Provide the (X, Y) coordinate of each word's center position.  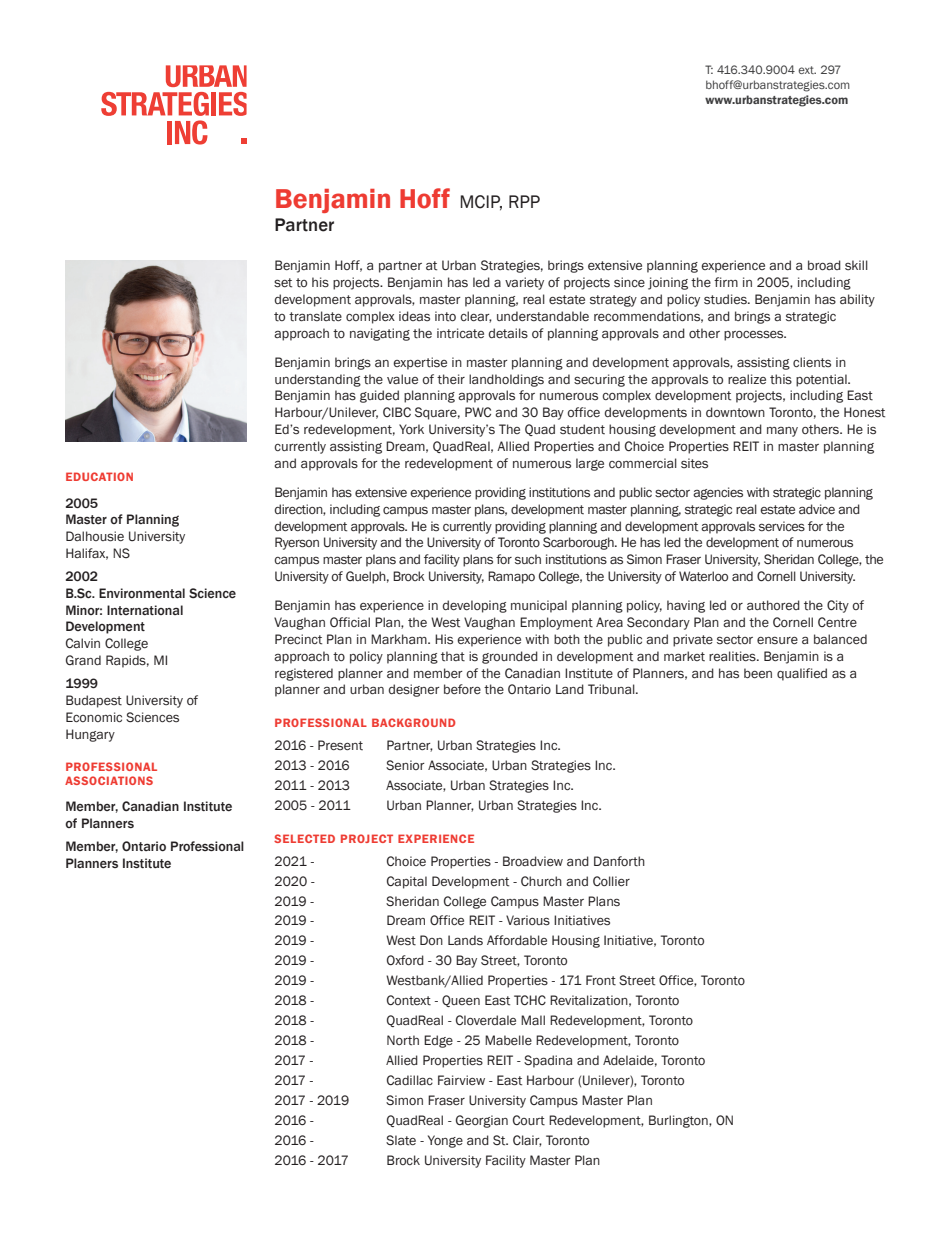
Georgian (482, 1121)
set (283, 283)
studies (726, 299)
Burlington (679, 1121)
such (528, 559)
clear (476, 317)
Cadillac (410, 1080)
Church (541, 881)
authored (773, 605)
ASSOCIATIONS (109, 780)
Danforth (619, 861)
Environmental (142, 593)
